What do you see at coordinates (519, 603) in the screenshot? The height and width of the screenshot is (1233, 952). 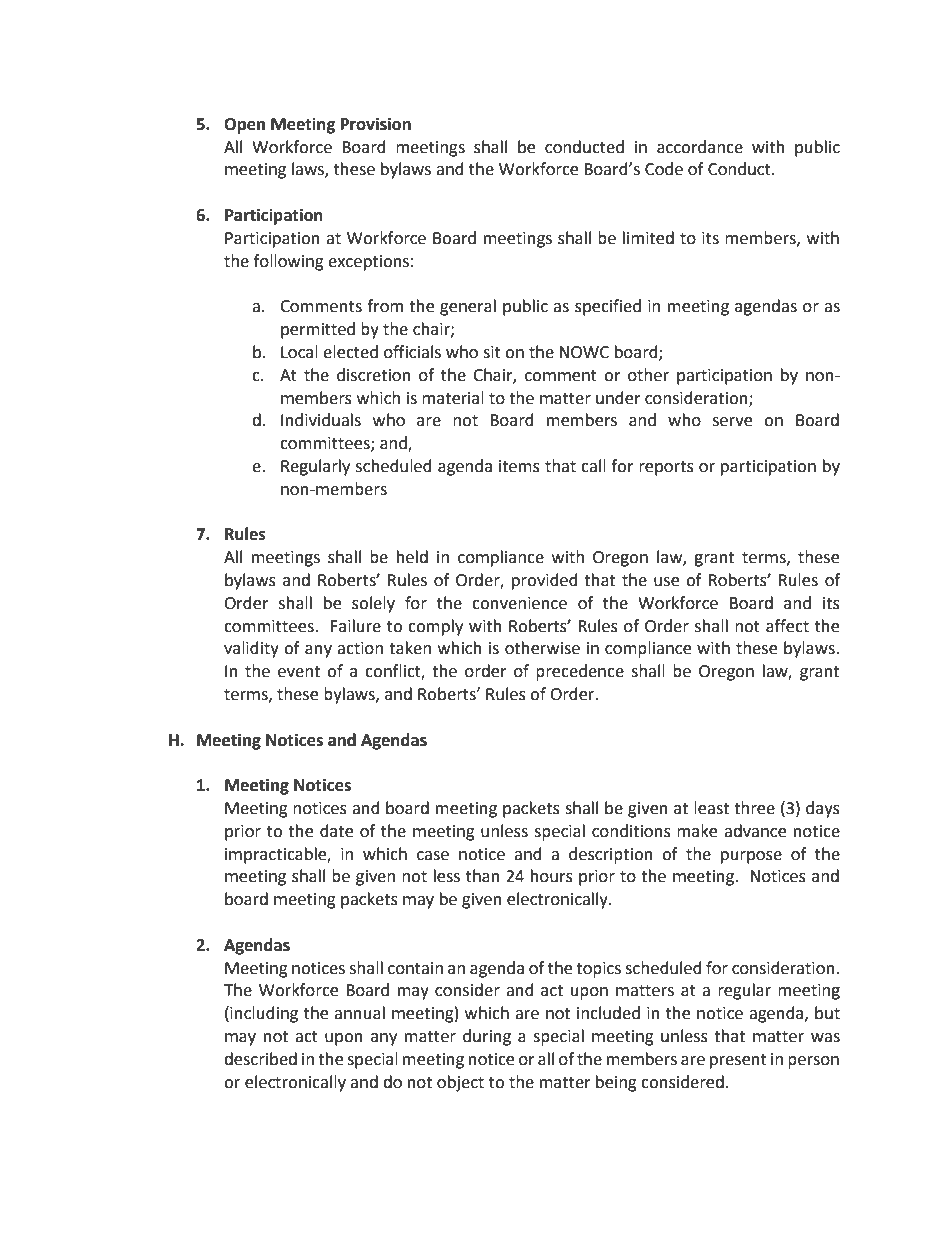 I see `convenience` at bounding box center [519, 603].
